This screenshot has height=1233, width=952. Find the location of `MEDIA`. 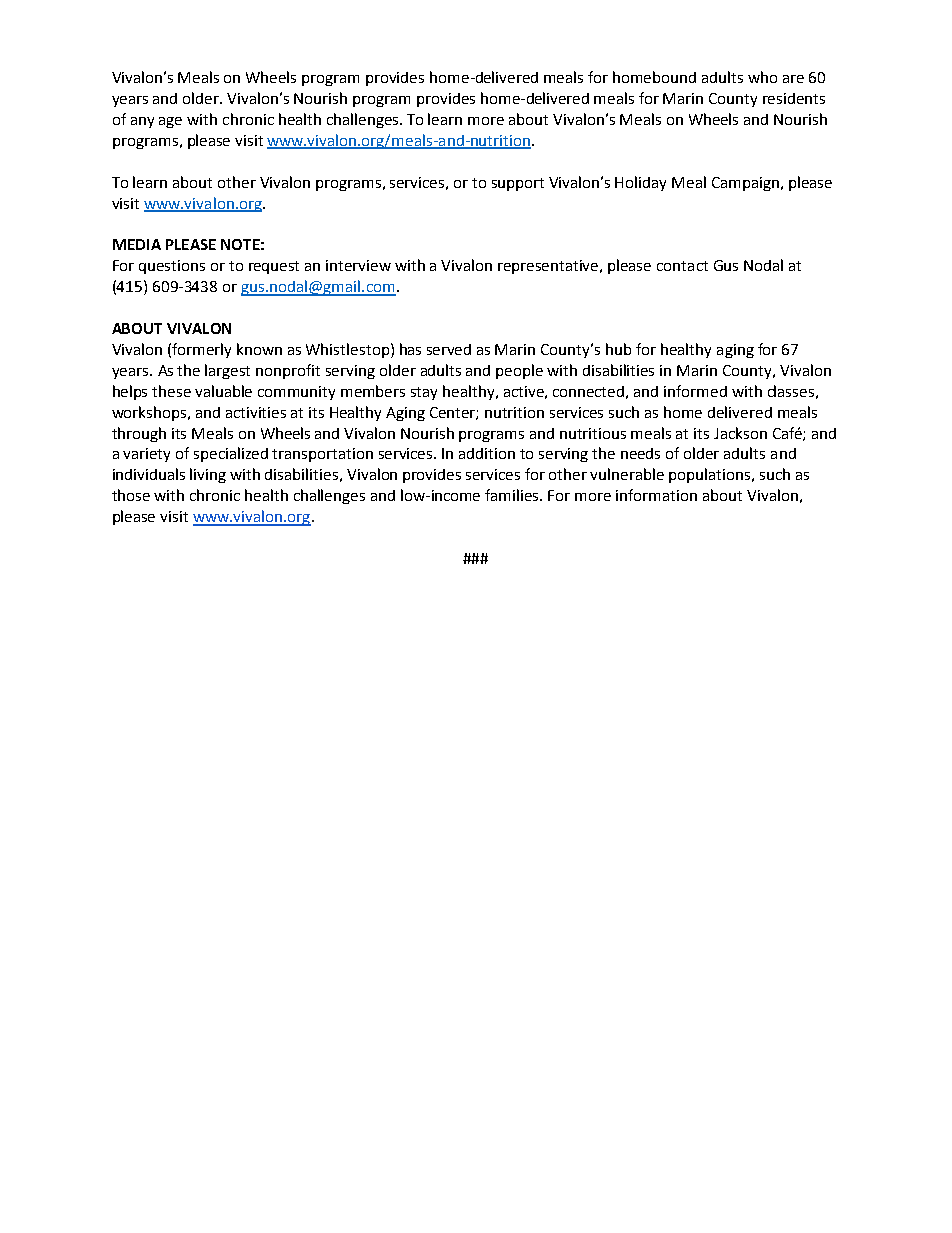

MEDIA is located at coordinates (137, 244).
